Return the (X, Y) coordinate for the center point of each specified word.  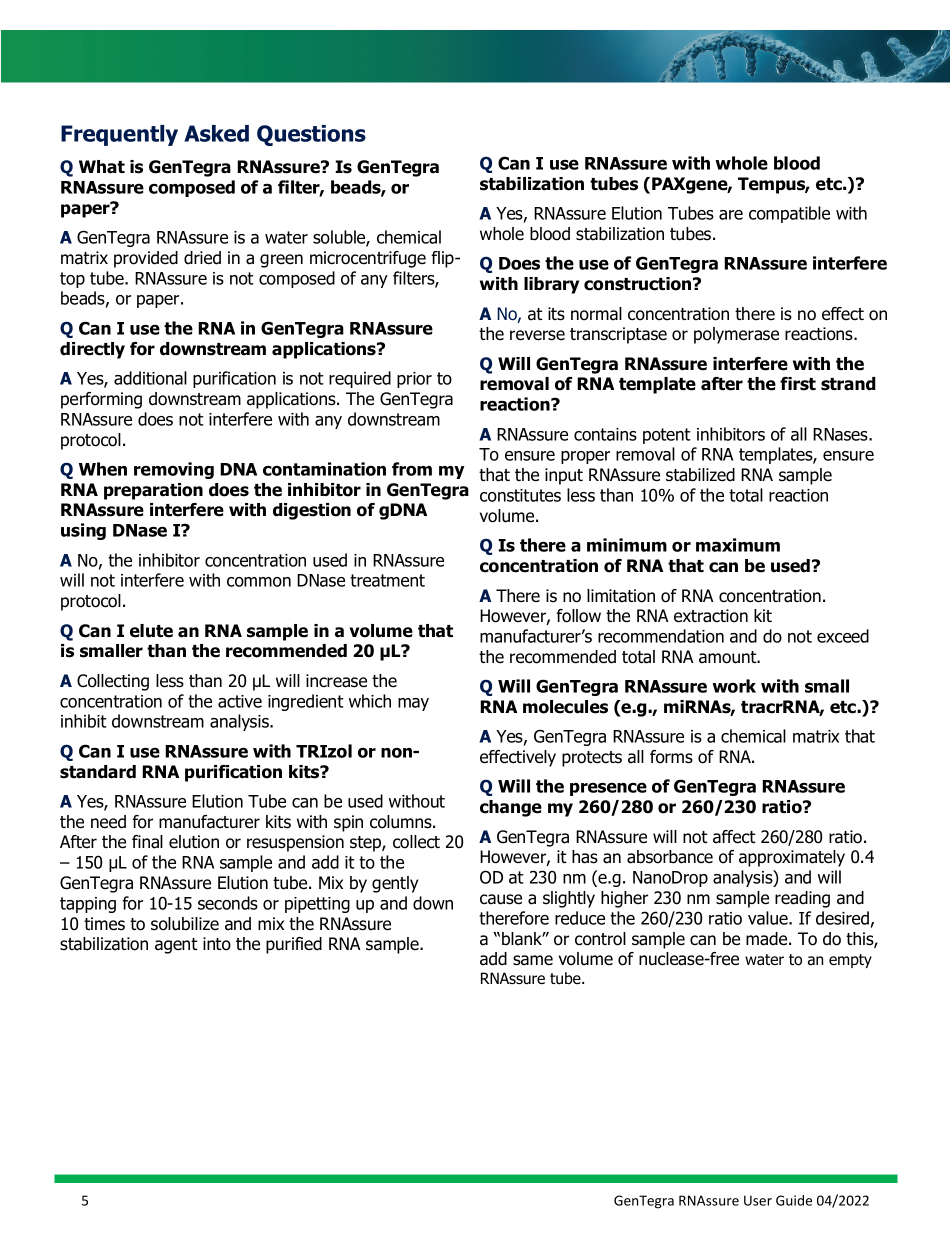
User (758, 1200)
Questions (311, 135)
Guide (794, 1200)
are (731, 215)
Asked (216, 133)
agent (176, 946)
